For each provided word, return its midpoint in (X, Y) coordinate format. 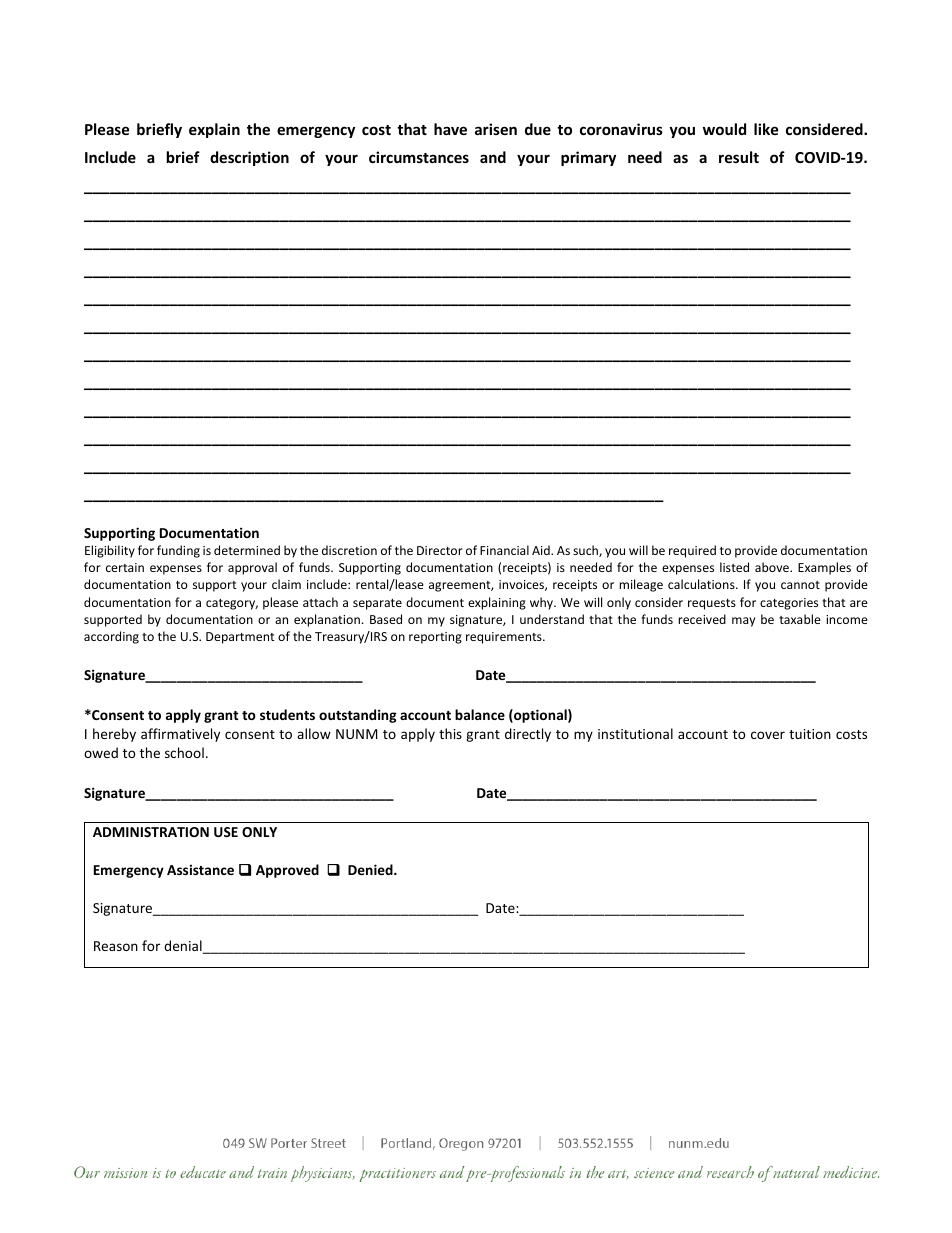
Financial (504, 550)
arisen (496, 129)
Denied (371, 869)
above (773, 567)
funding (178, 551)
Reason (116, 946)
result (739, 157)
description (249, 158)
